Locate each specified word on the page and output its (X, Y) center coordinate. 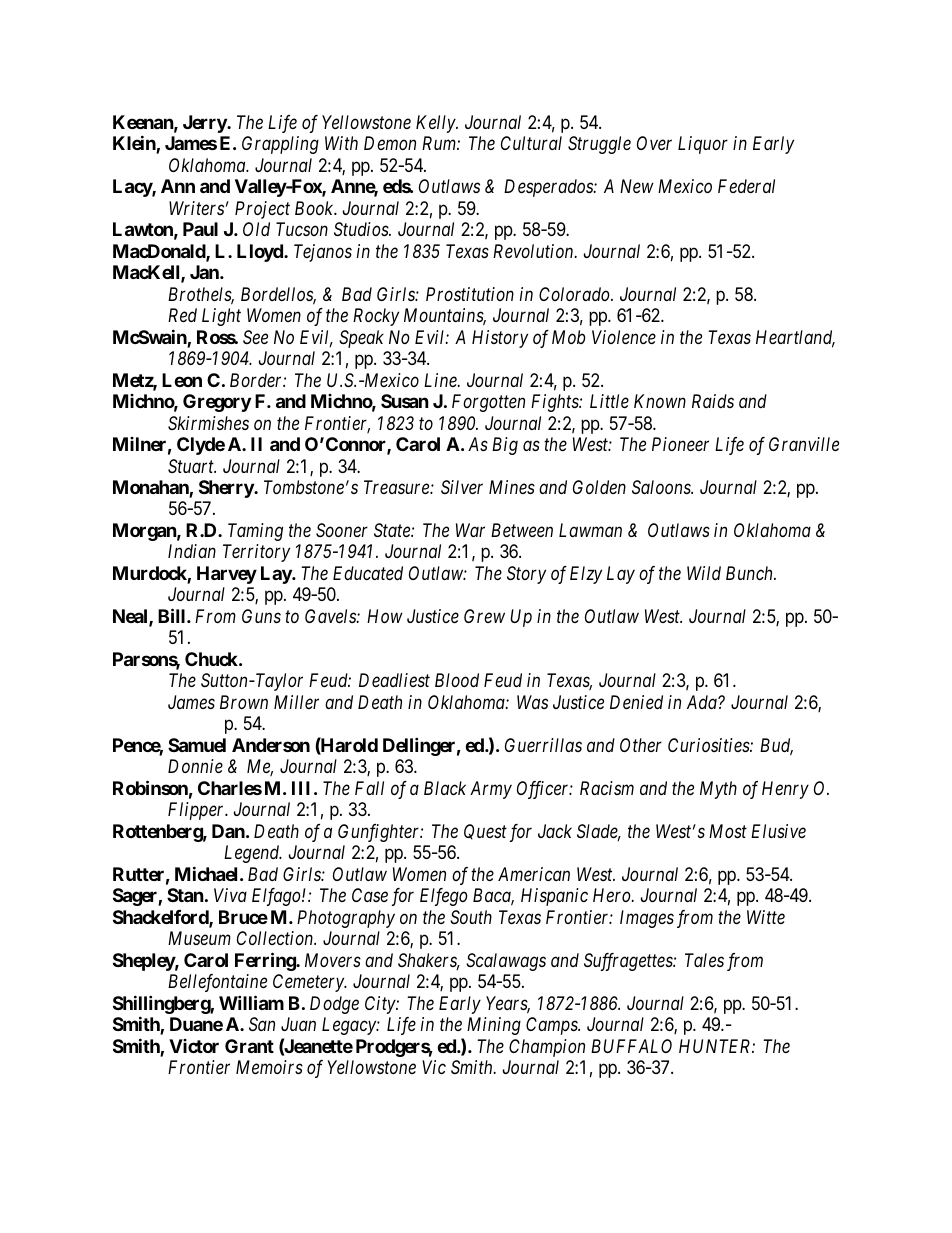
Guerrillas (543, 745)
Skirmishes (208, 423)
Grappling (280, 145)
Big (505, 446)
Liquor (703, 145)
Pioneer (680, 444)
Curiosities (709, 745)
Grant (249, 1046)
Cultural (531, 143)
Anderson (271, 745)
